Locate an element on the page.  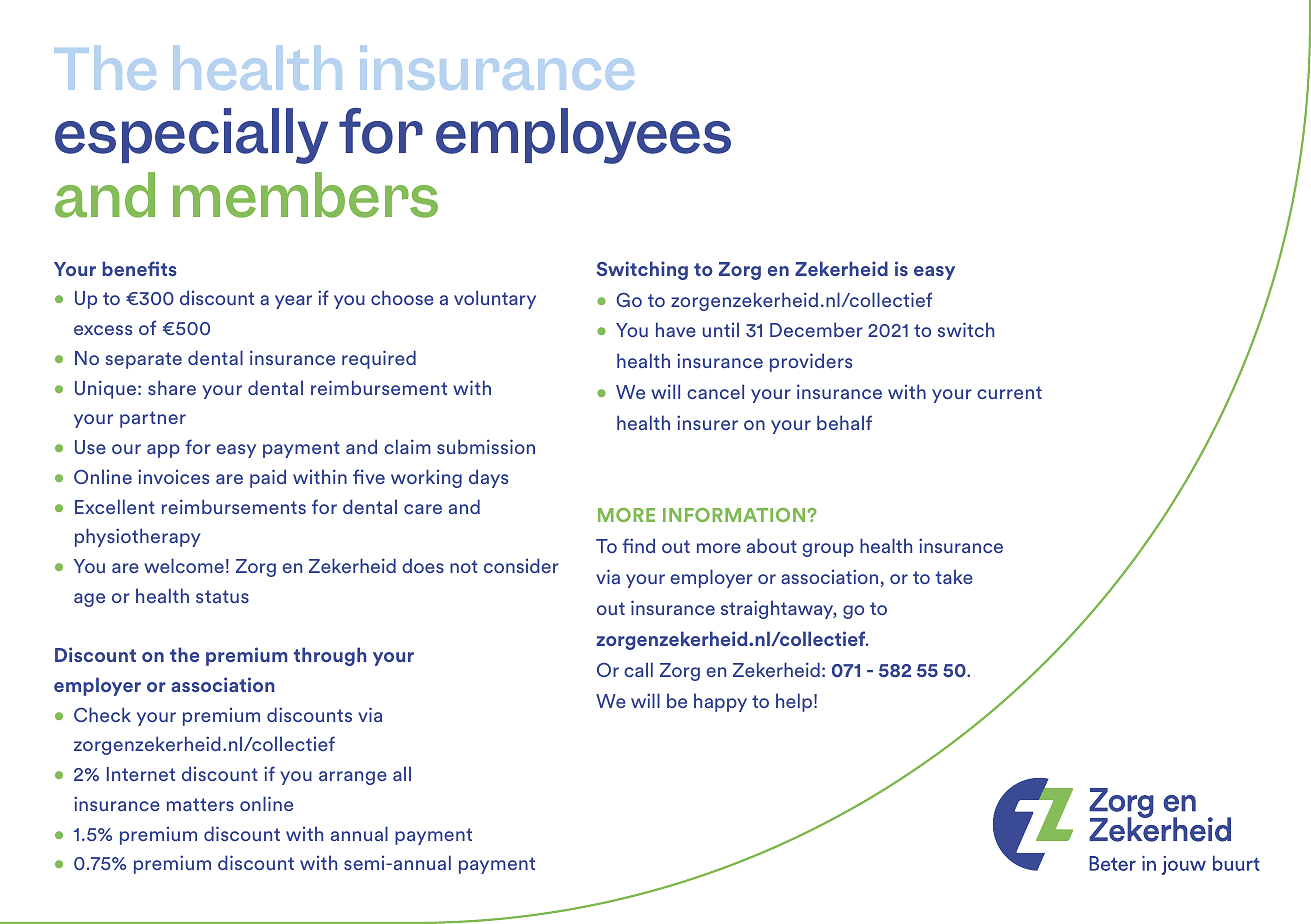
December is located at coordinates (816, 329).
